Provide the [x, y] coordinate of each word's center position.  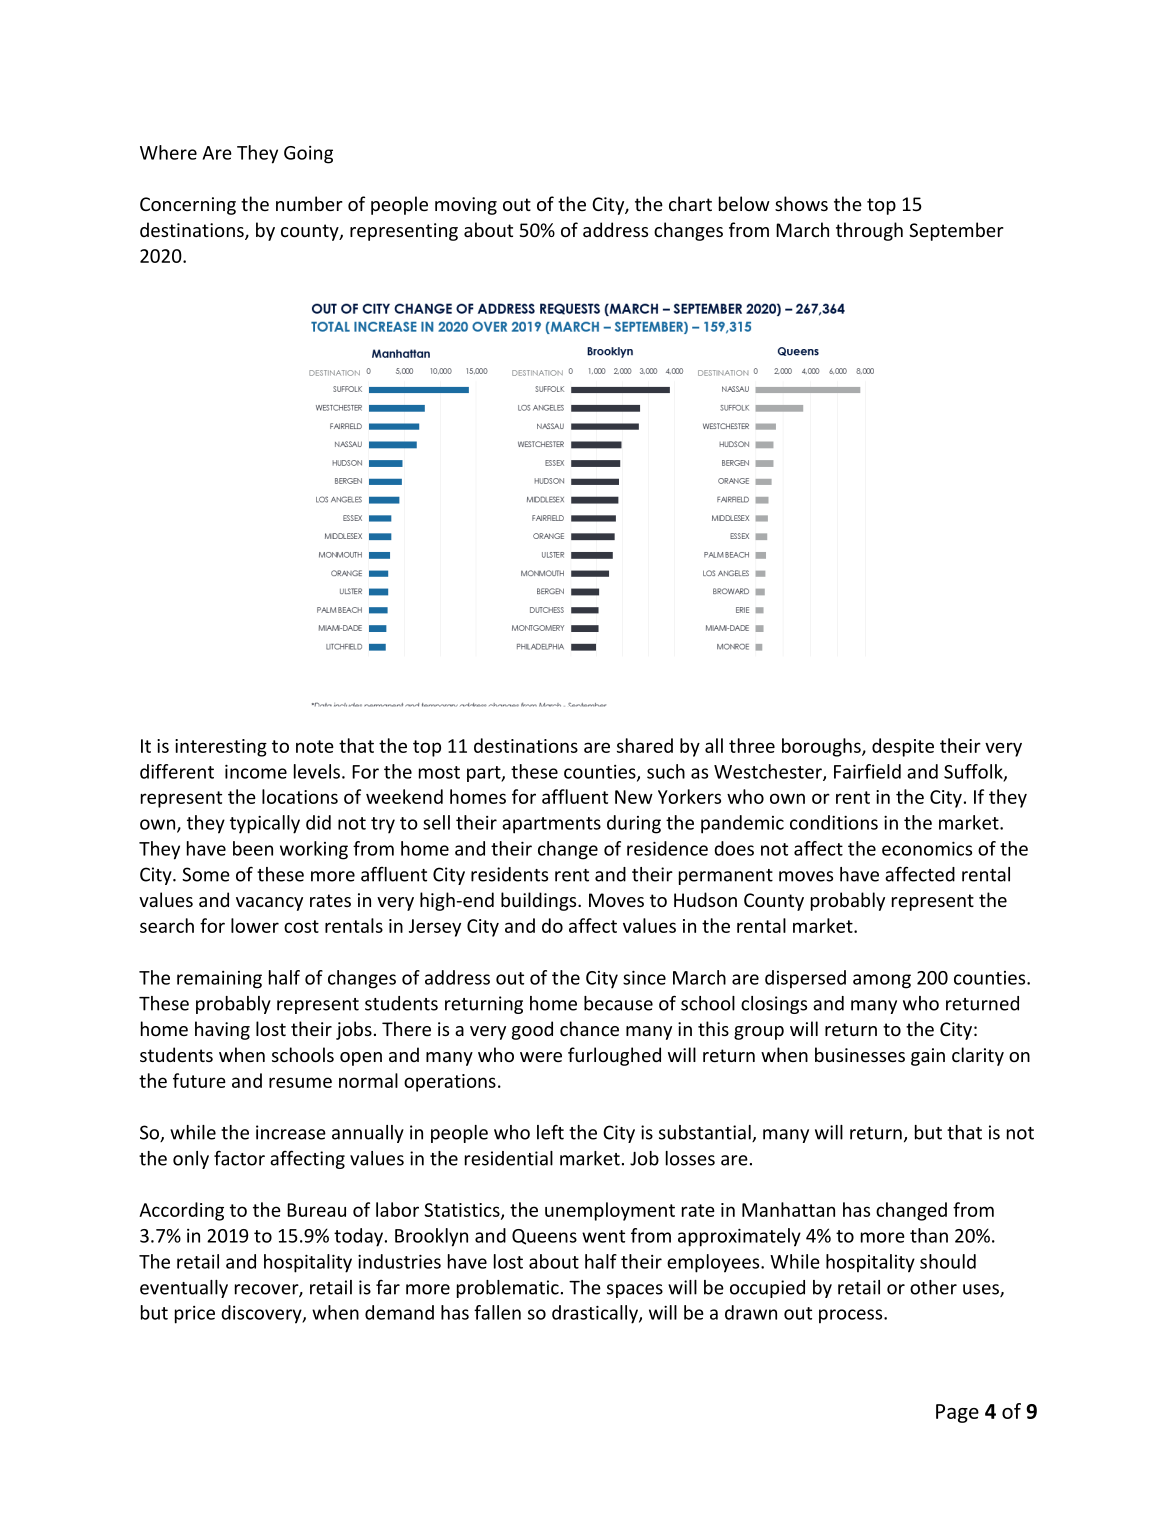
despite [903, 747]
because [618, 1003]
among [882, 981]
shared [645, 745]
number [309, 203]
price [195, 1315]
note [315, 746]
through [869, 231]
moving [466, 206]
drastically [596, 1314]
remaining [219, 980]
